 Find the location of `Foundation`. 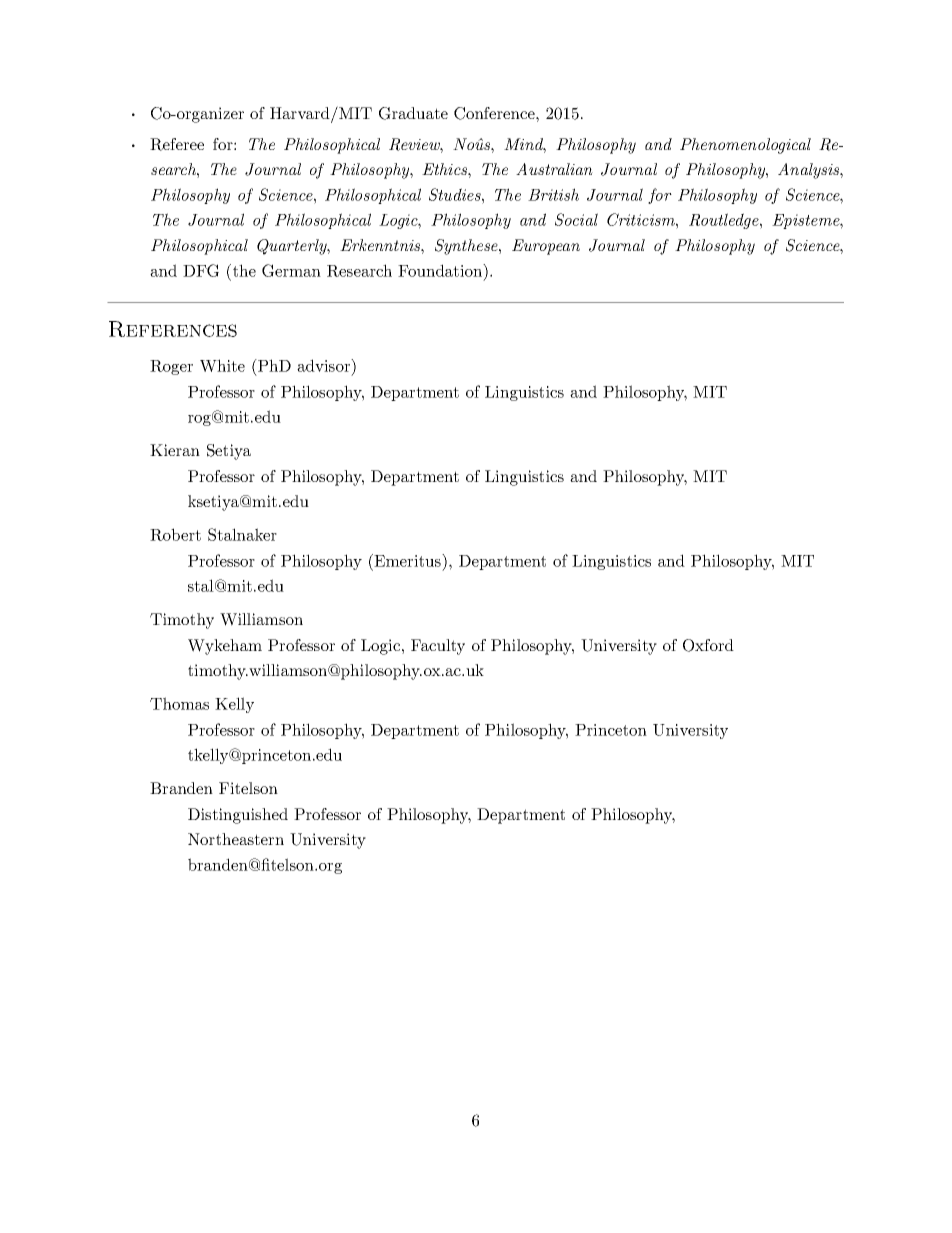

Foundation is located at coordinates (441, 270).
